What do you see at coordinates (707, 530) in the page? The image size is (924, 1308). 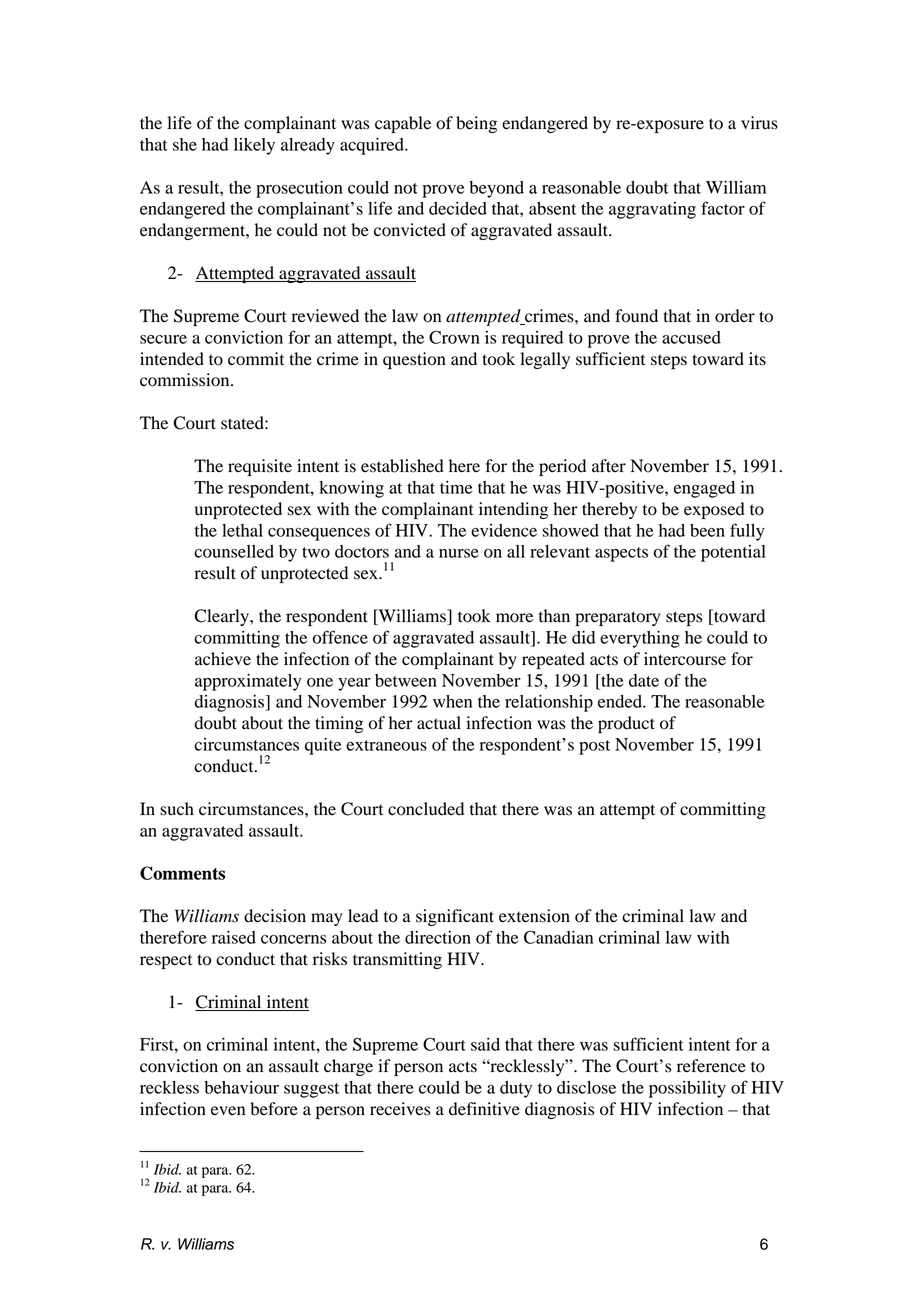 I see `been` at bounding box center [707, 530].
